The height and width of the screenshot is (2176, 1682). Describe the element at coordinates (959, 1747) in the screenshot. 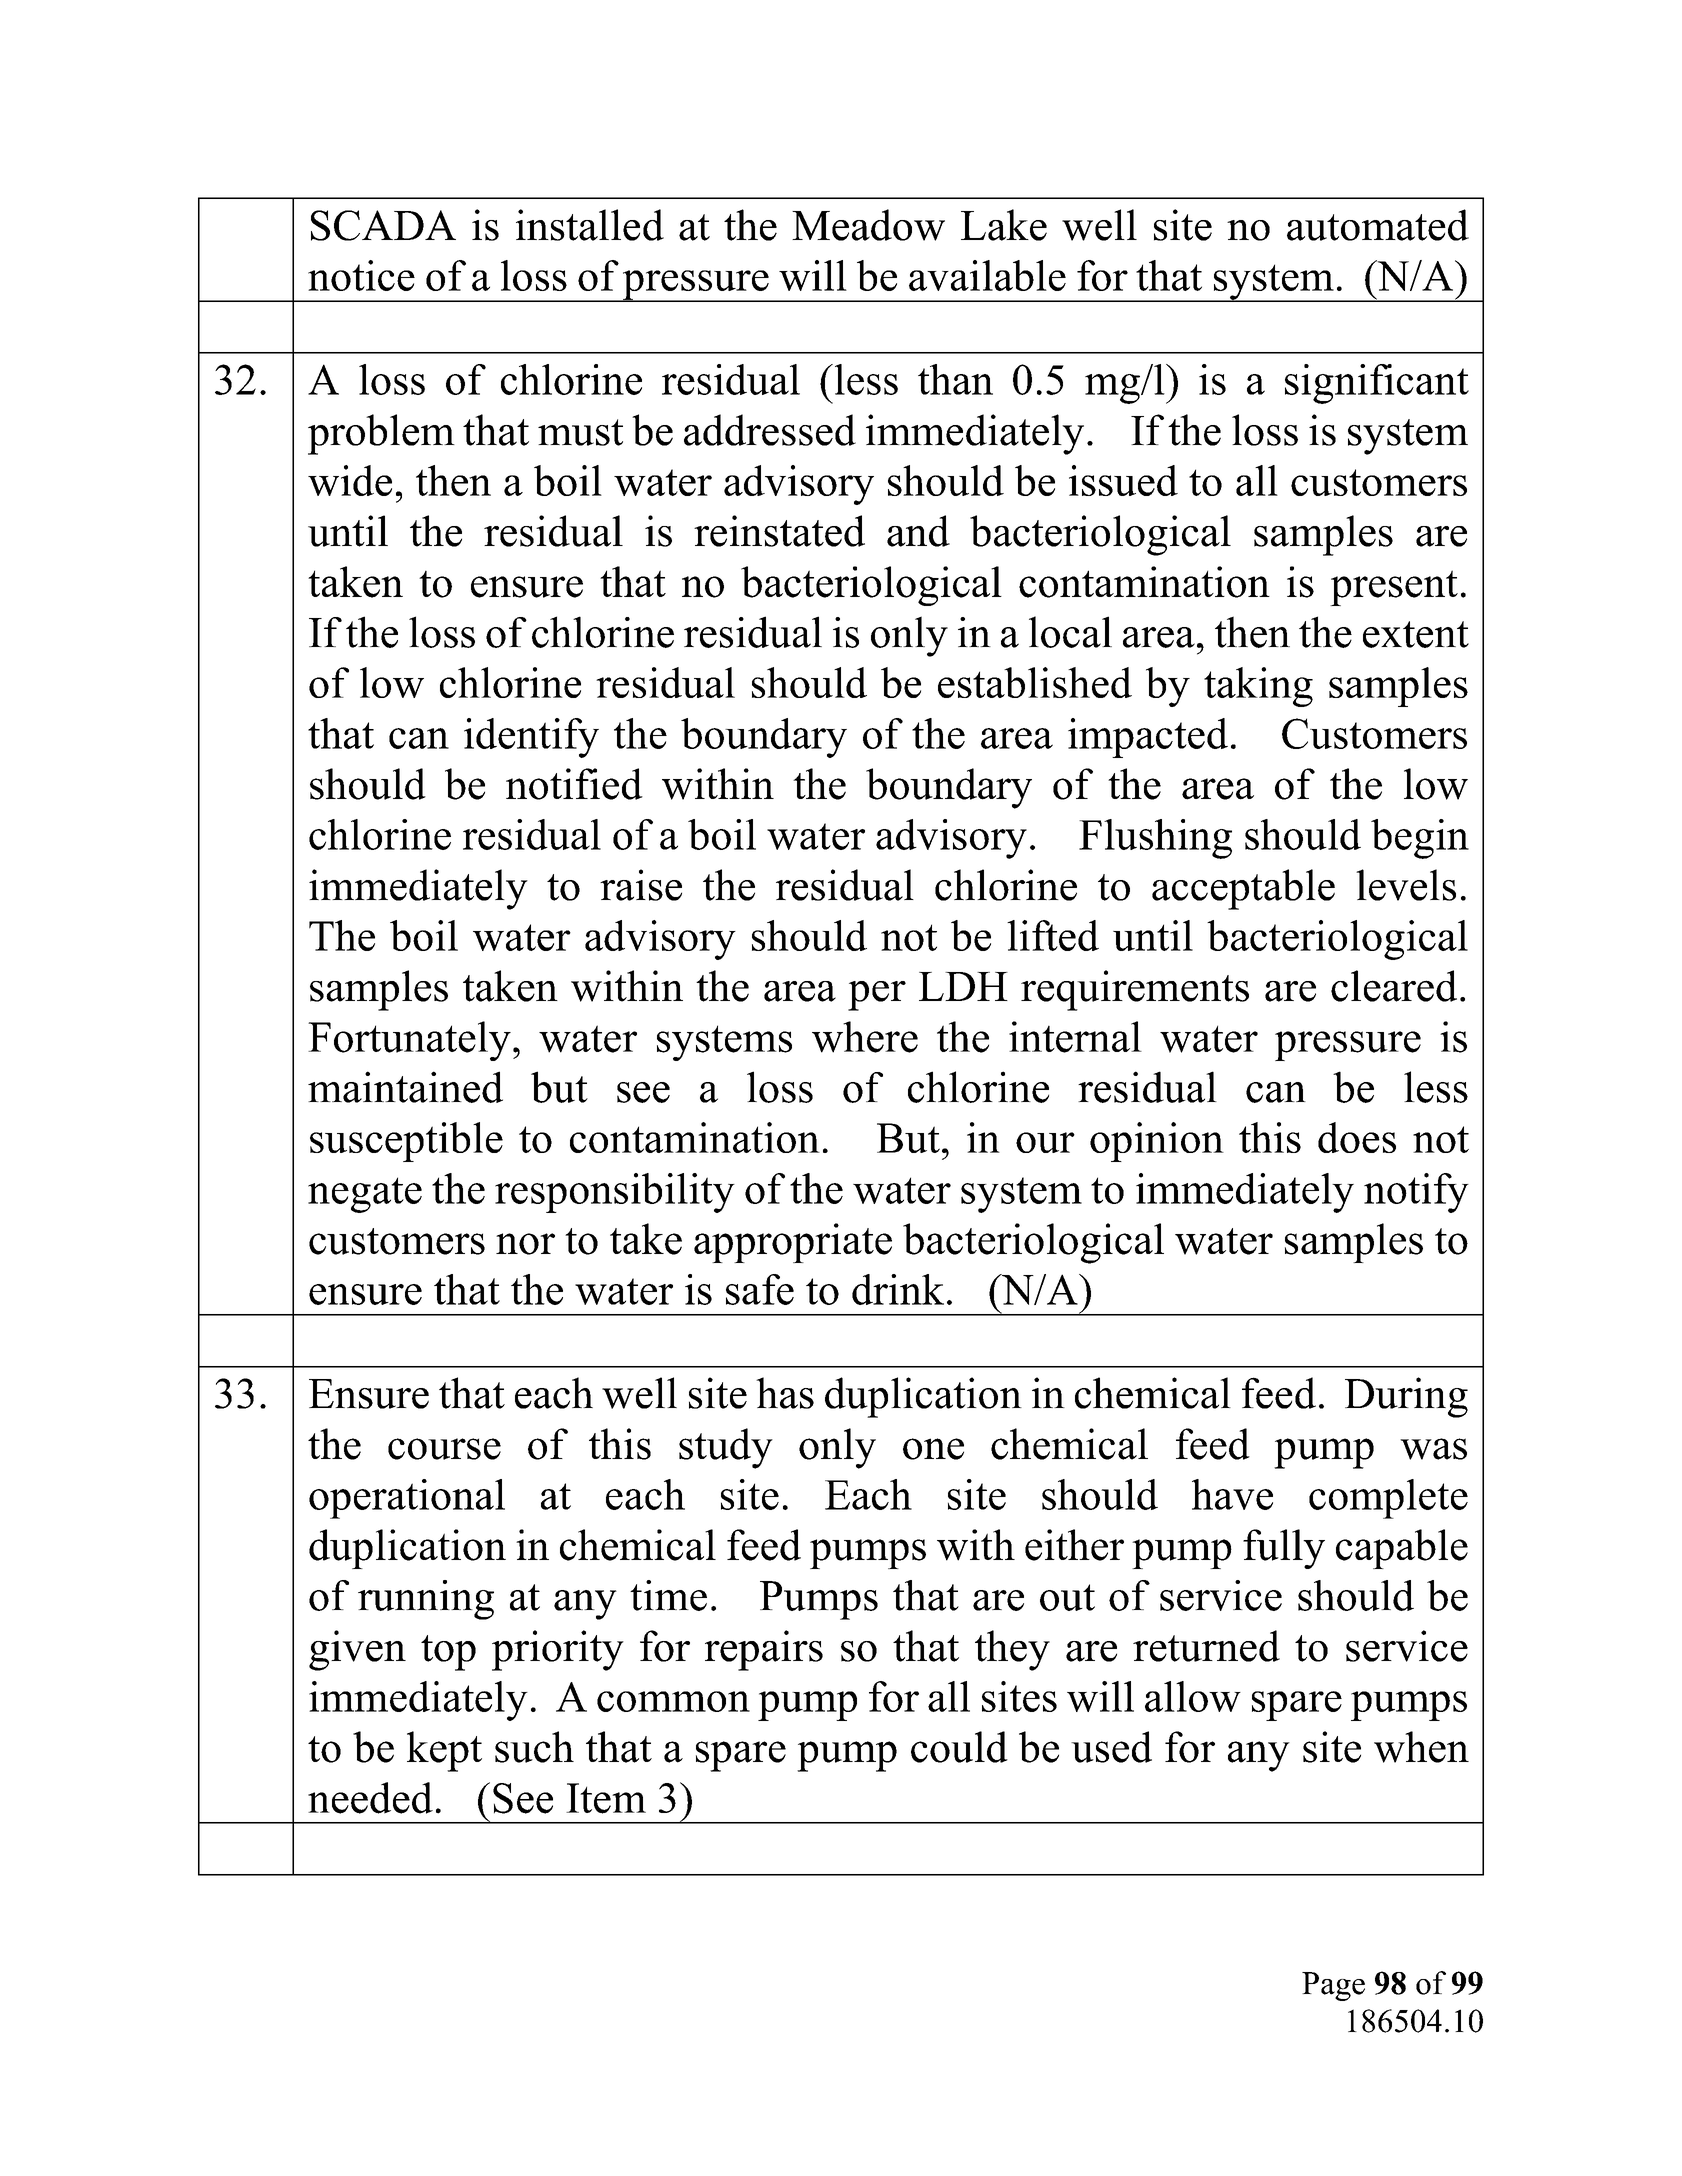

I see `could` at that location.
